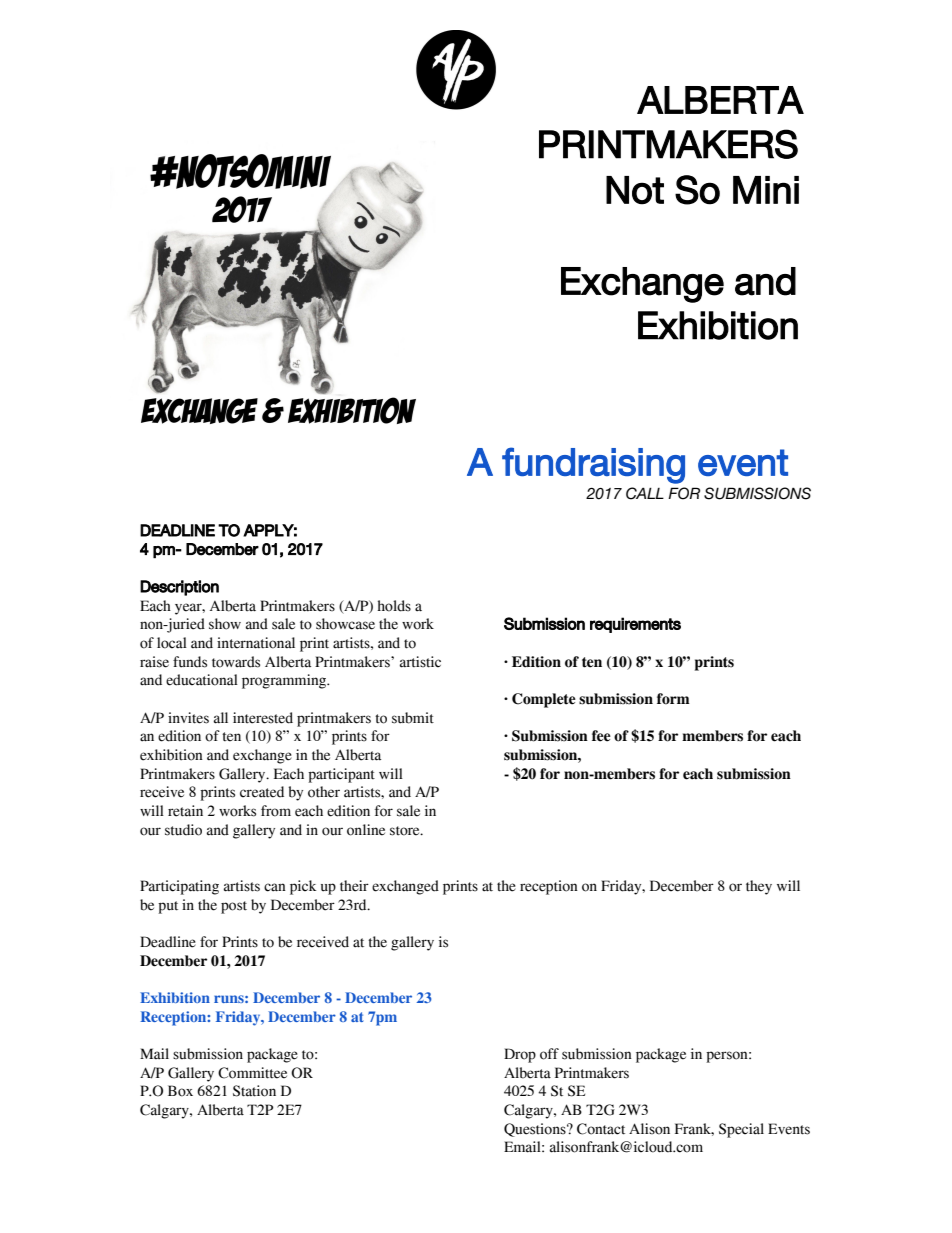  Describe the element at coordinates (601, 736) in the page. I see `fee` at that location.
